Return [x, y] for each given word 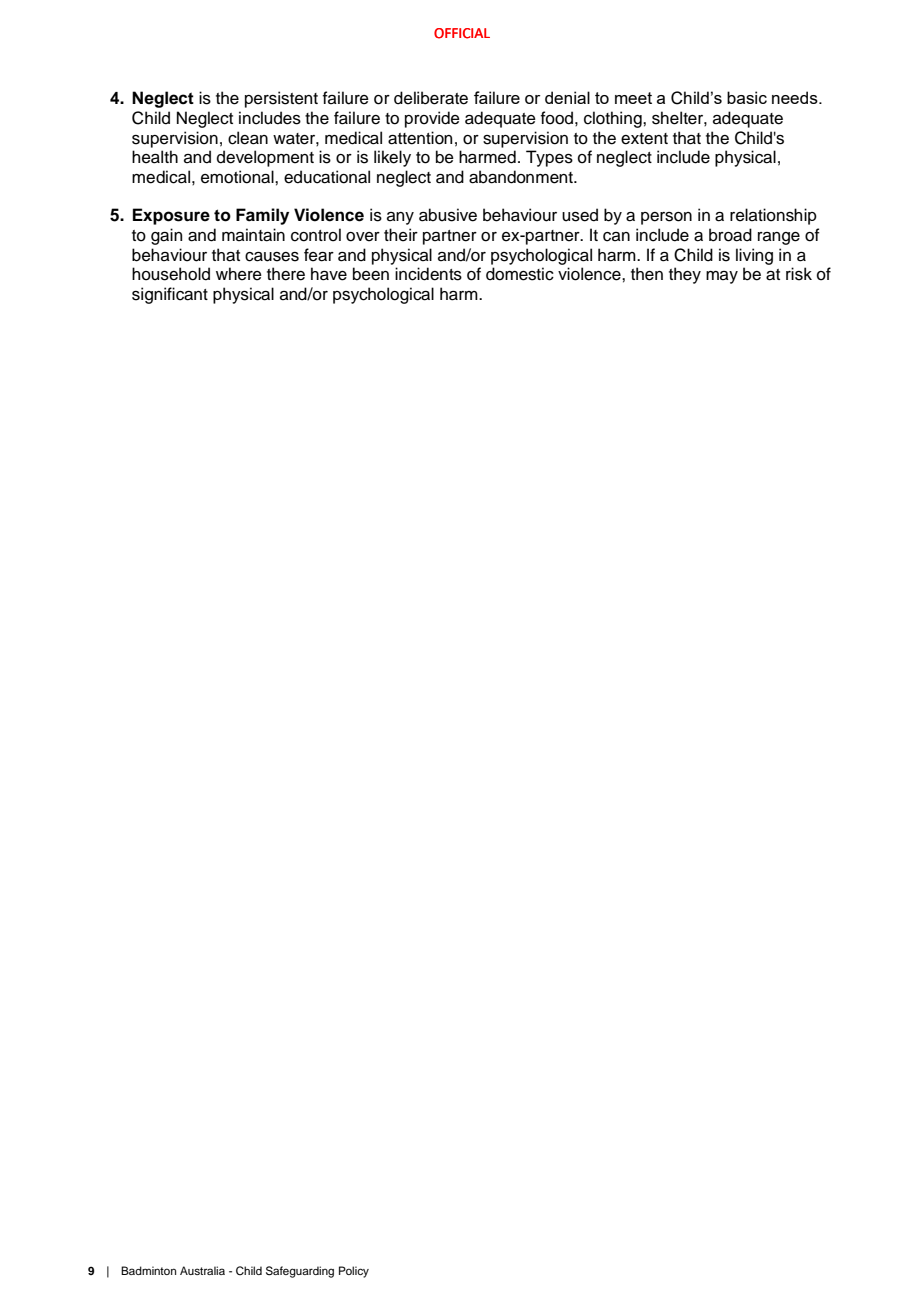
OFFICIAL [462, 33]
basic [747, 97]
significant [170, 295]
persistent [281, 99]
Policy [354, 1272]
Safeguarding [300, 1272]
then [647, 274]
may [722, 277]
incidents [428, 274]
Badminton [148, 1270]
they [685, 275]
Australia [202, 1270]
